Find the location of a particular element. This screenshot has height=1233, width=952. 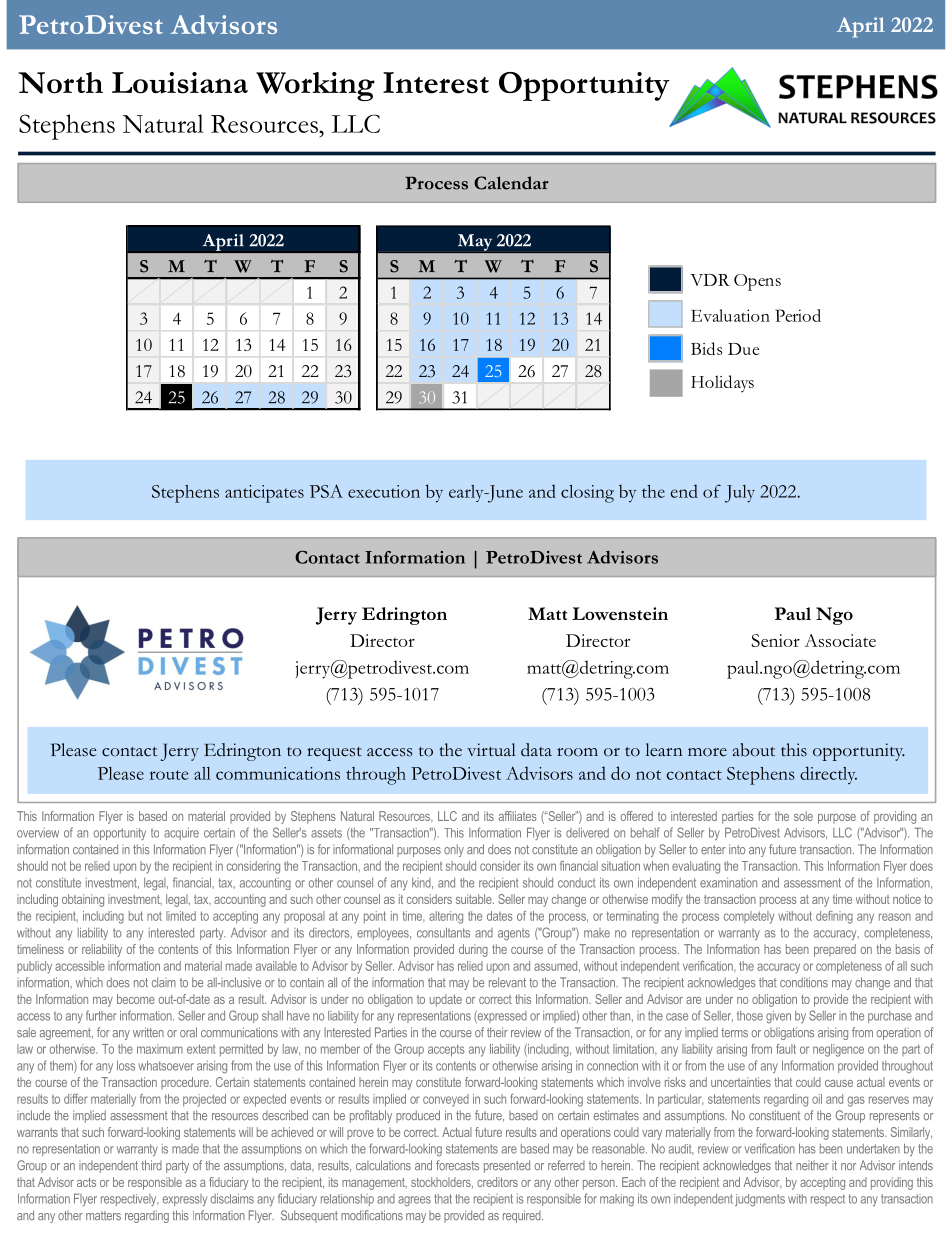

Associate is located at coordinates (840, 640).
